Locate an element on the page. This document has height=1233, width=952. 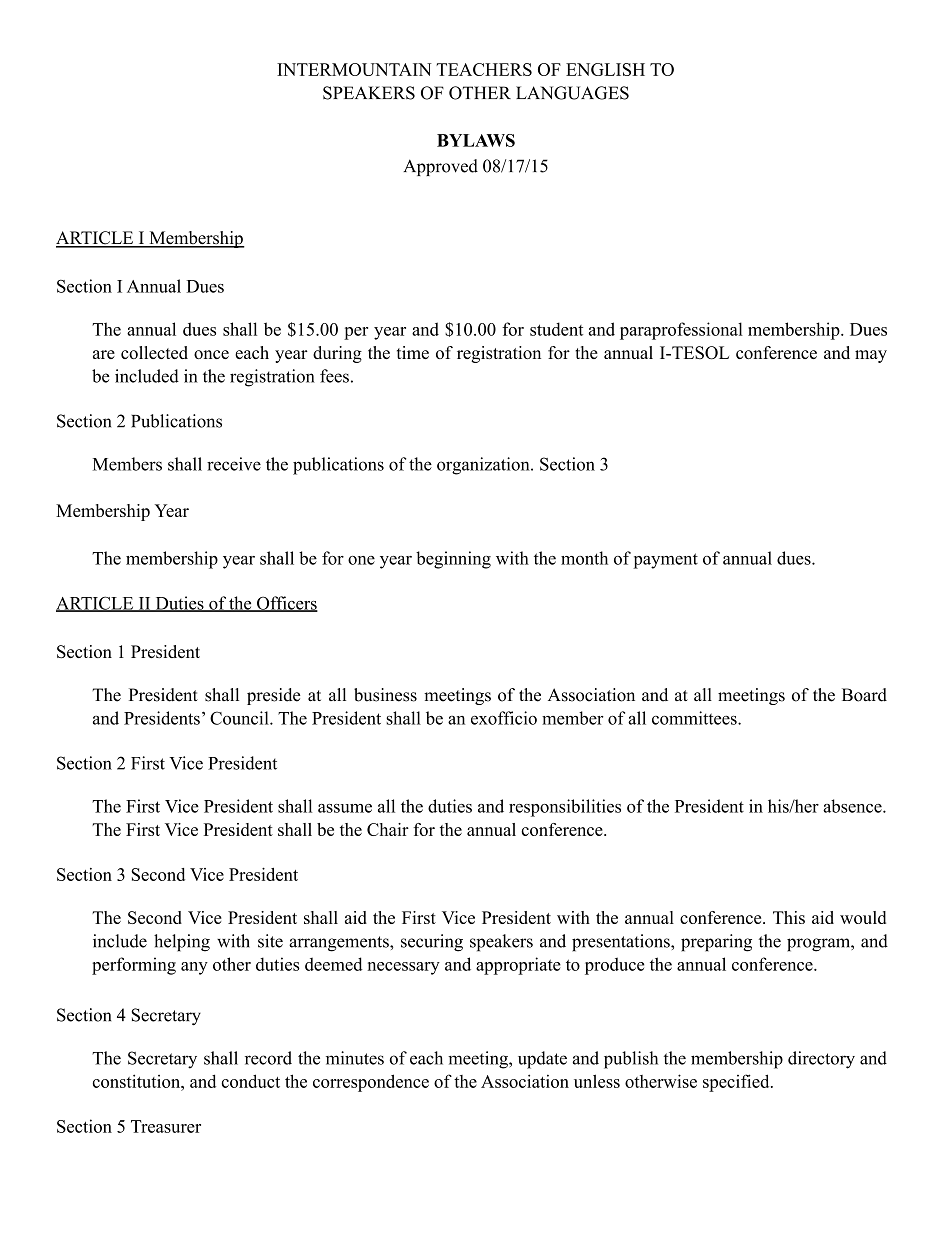
BYLAWS is located at coordinates (476, 140).
